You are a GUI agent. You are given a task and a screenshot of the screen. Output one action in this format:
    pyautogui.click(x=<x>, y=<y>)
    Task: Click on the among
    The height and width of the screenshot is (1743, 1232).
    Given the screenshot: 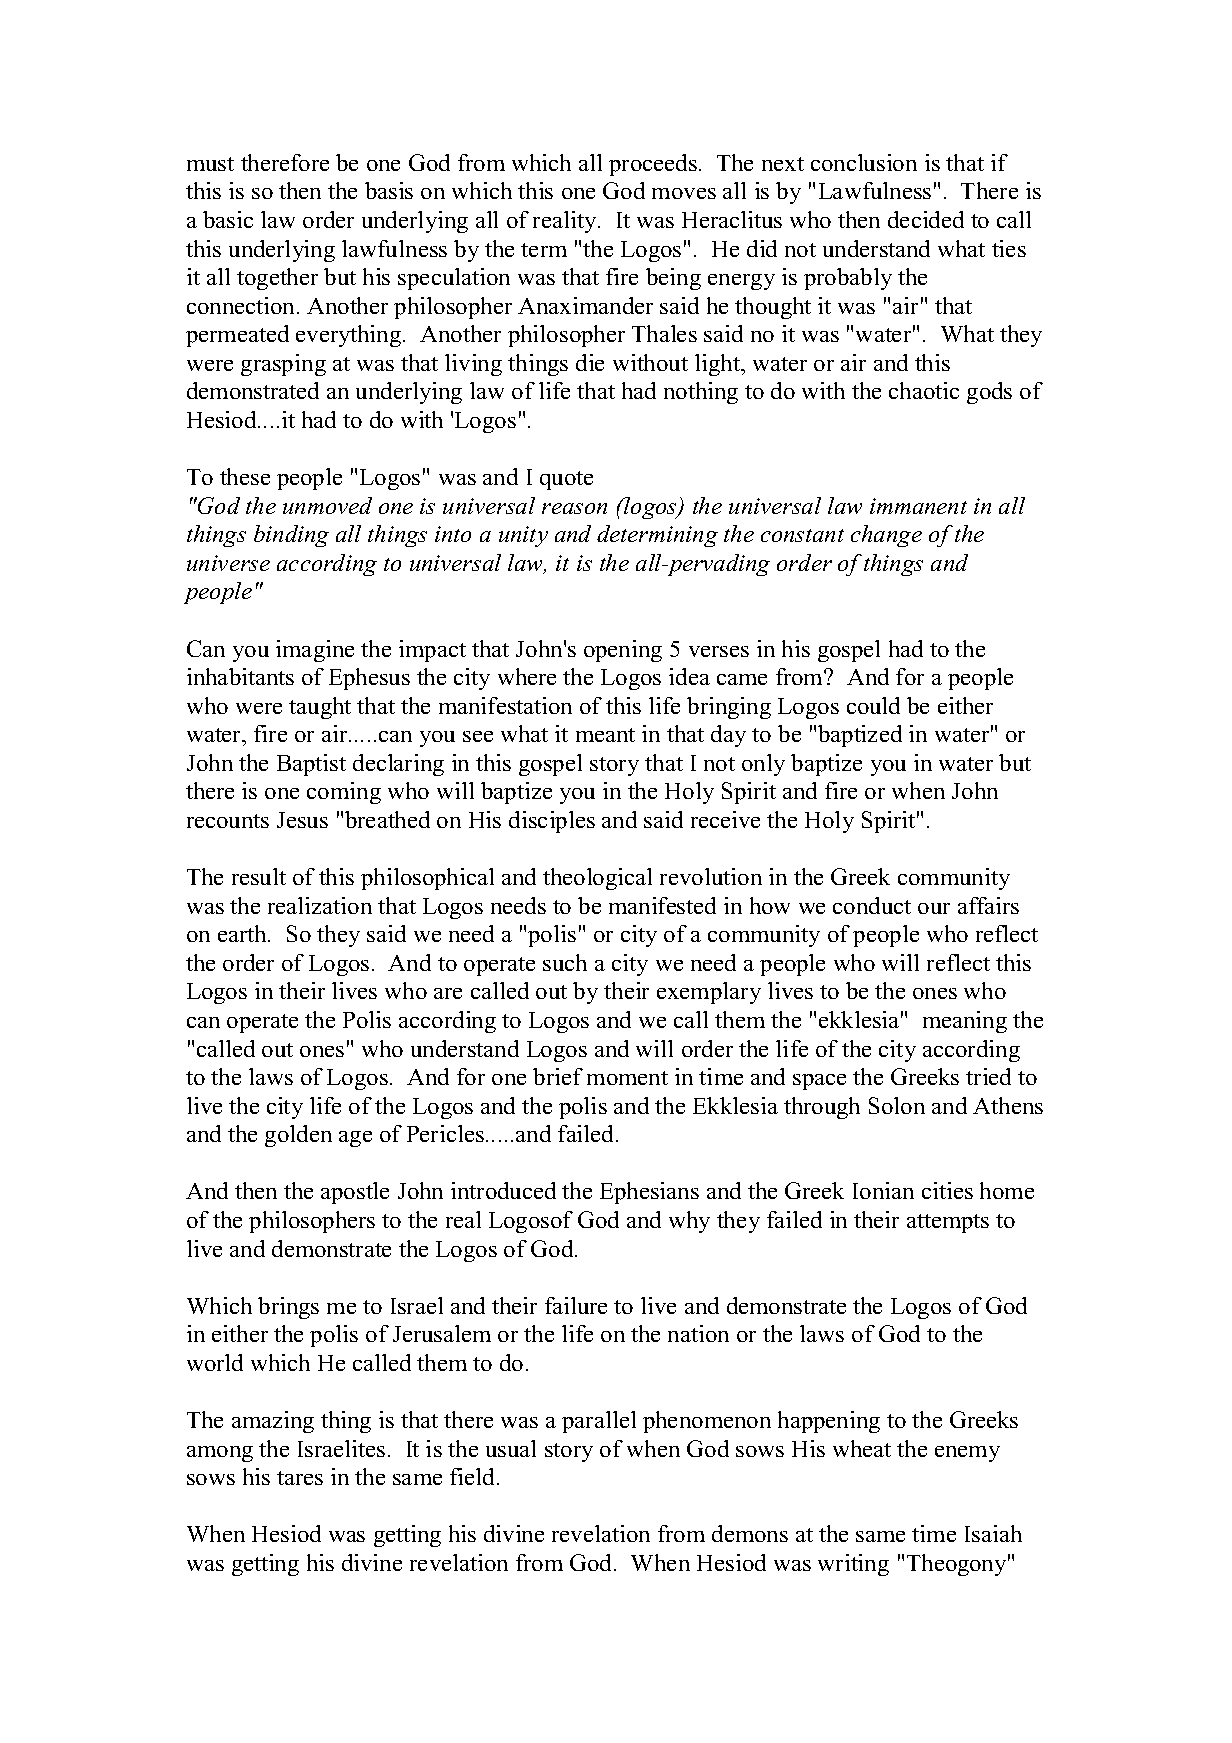 What is the action you would take?
    pyautogui.click(x=220, y=1454)
